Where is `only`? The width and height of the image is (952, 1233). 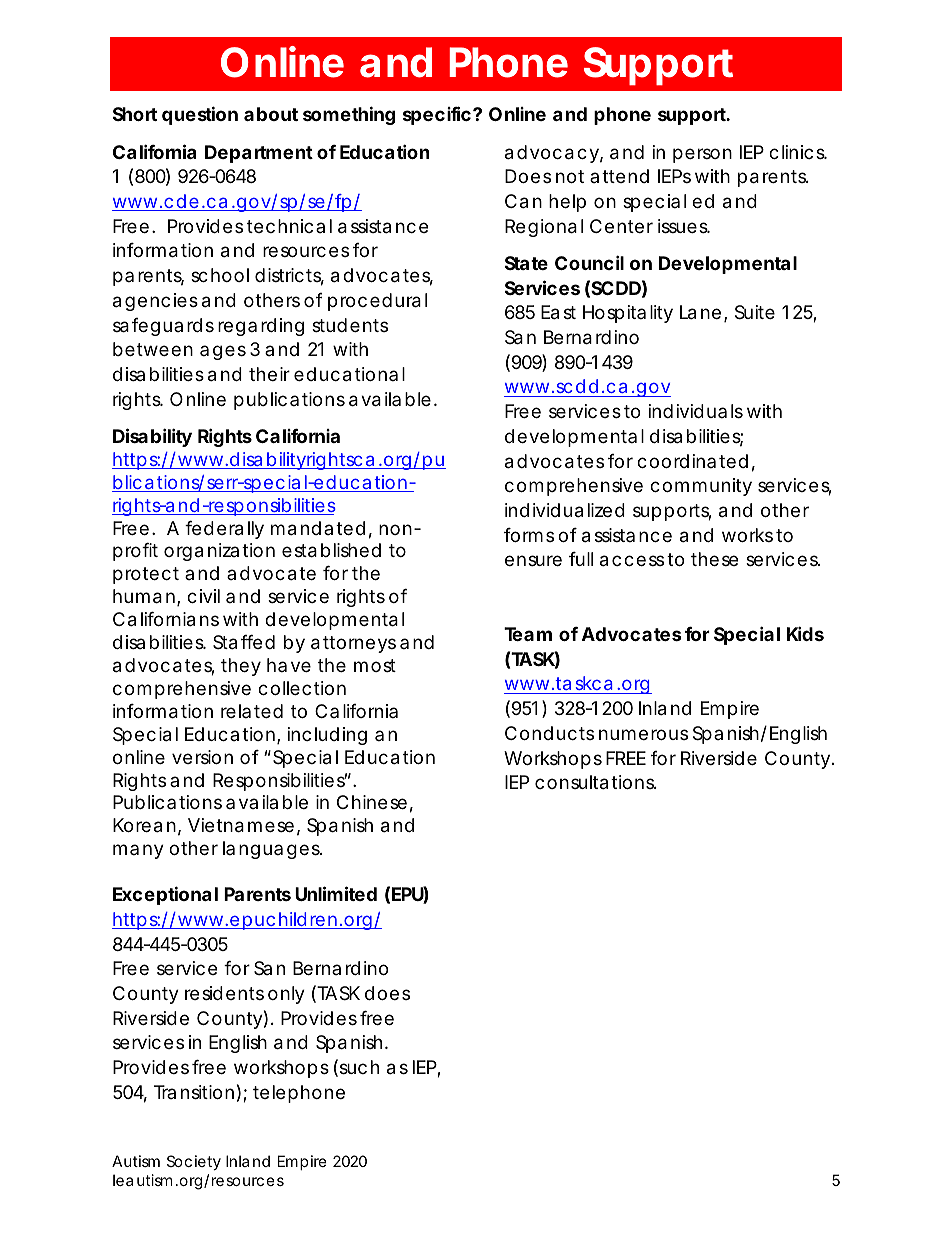
only is located at coordinates (286, 995).
